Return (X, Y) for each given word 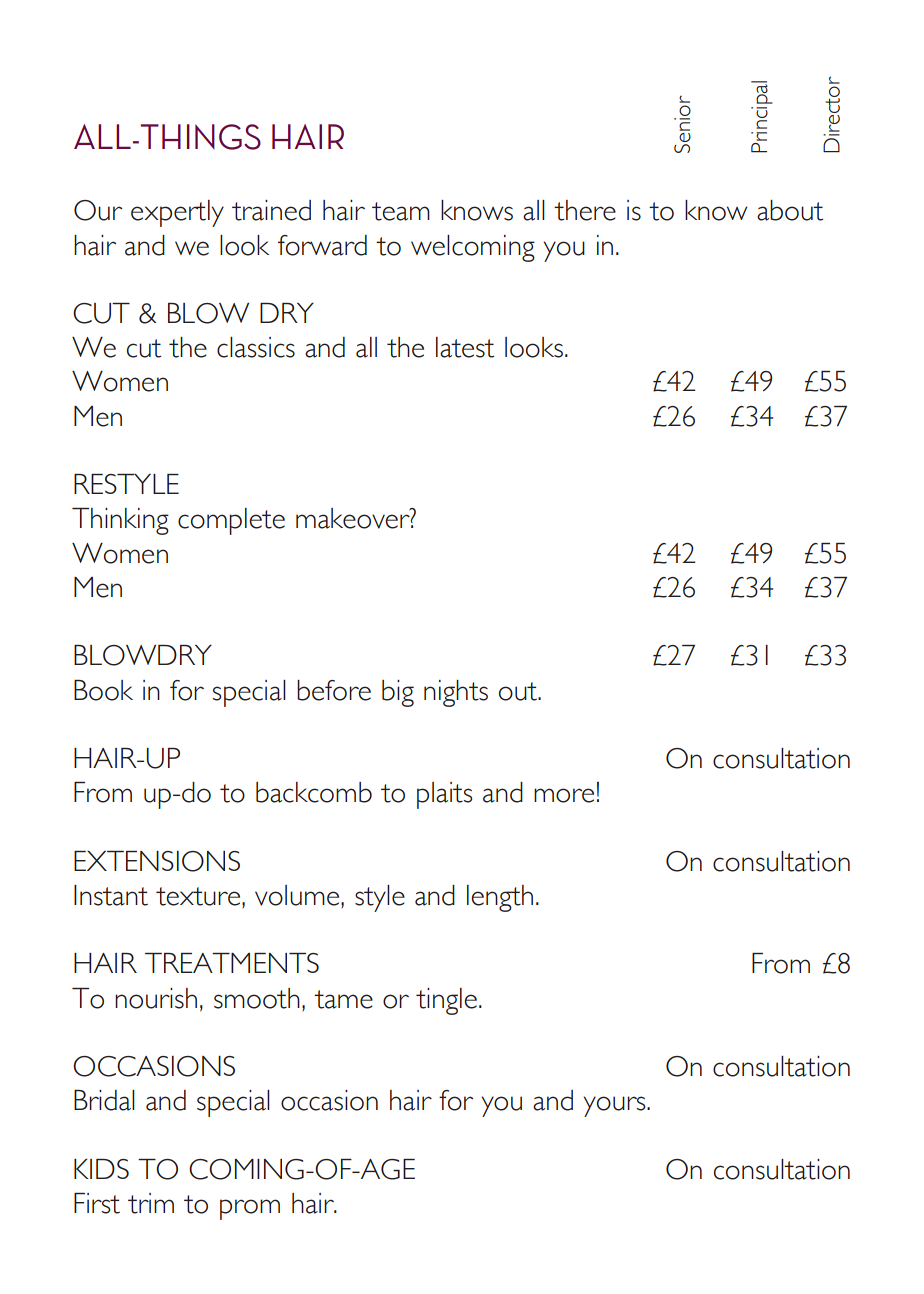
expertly (177, 213)
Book (103, 690)
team (401, 211)
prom (250, 1209)
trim (151, 1203)
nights (456, 693)
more (564, 795)
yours (616, 1106)
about (790, 210)
